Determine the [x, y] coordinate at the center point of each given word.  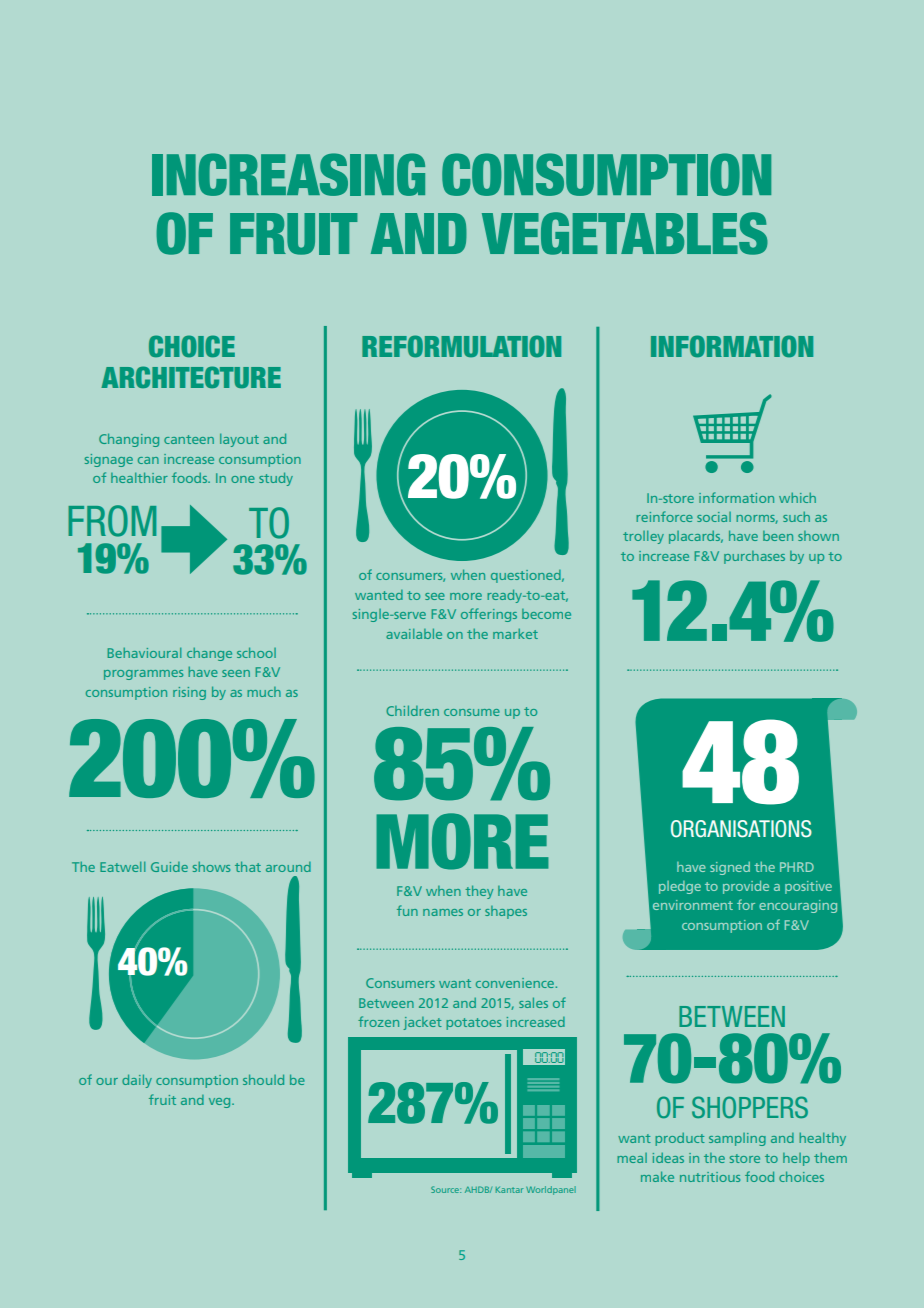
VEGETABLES [625, 233]
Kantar [509, 1190]
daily [137, 1081]
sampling [737, 1139]
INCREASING [288, 174]
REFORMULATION [461, 346]
